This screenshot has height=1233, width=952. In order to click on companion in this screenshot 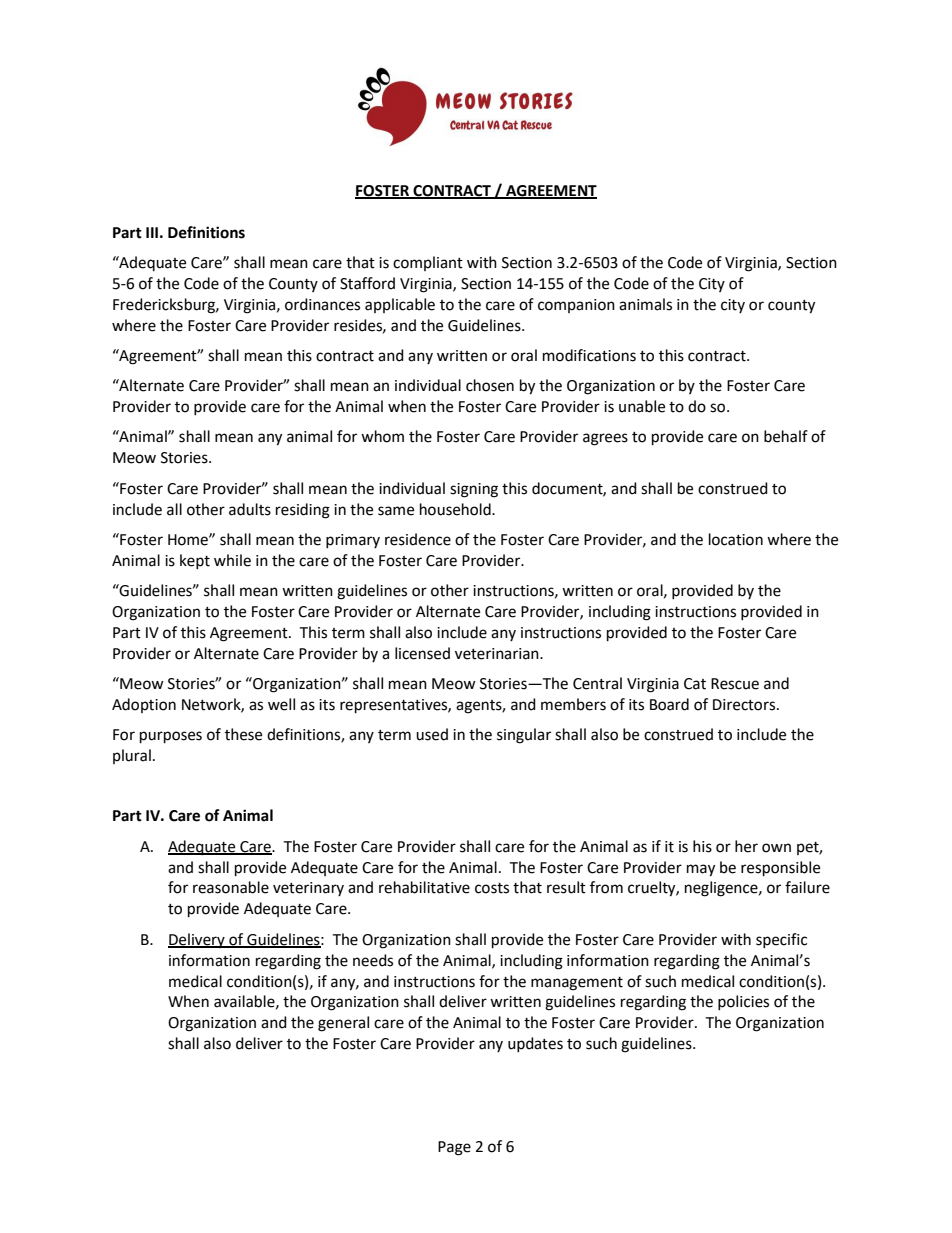, I will do `click(576, 306)`.
